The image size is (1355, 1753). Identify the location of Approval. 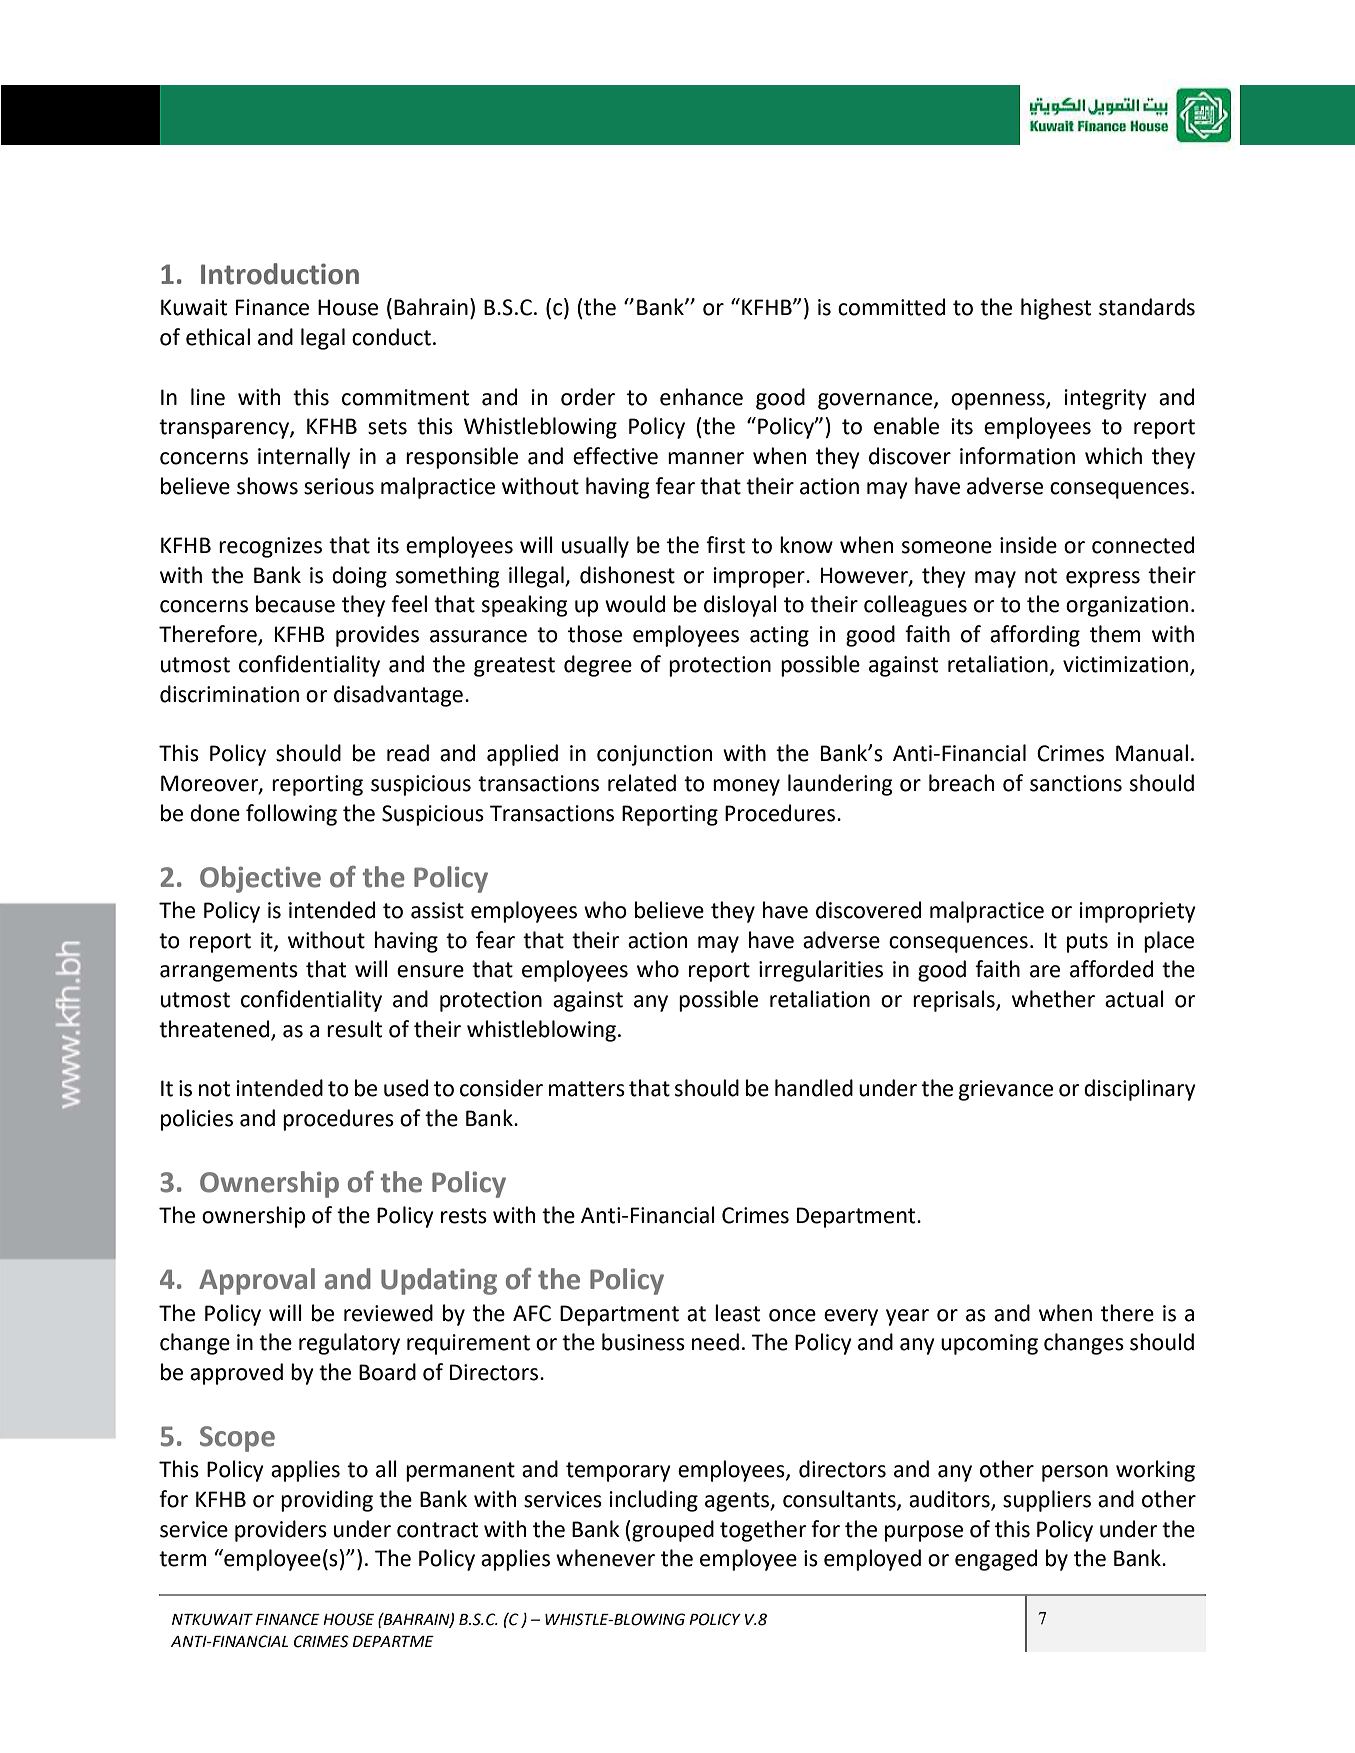
(257, 1281).
